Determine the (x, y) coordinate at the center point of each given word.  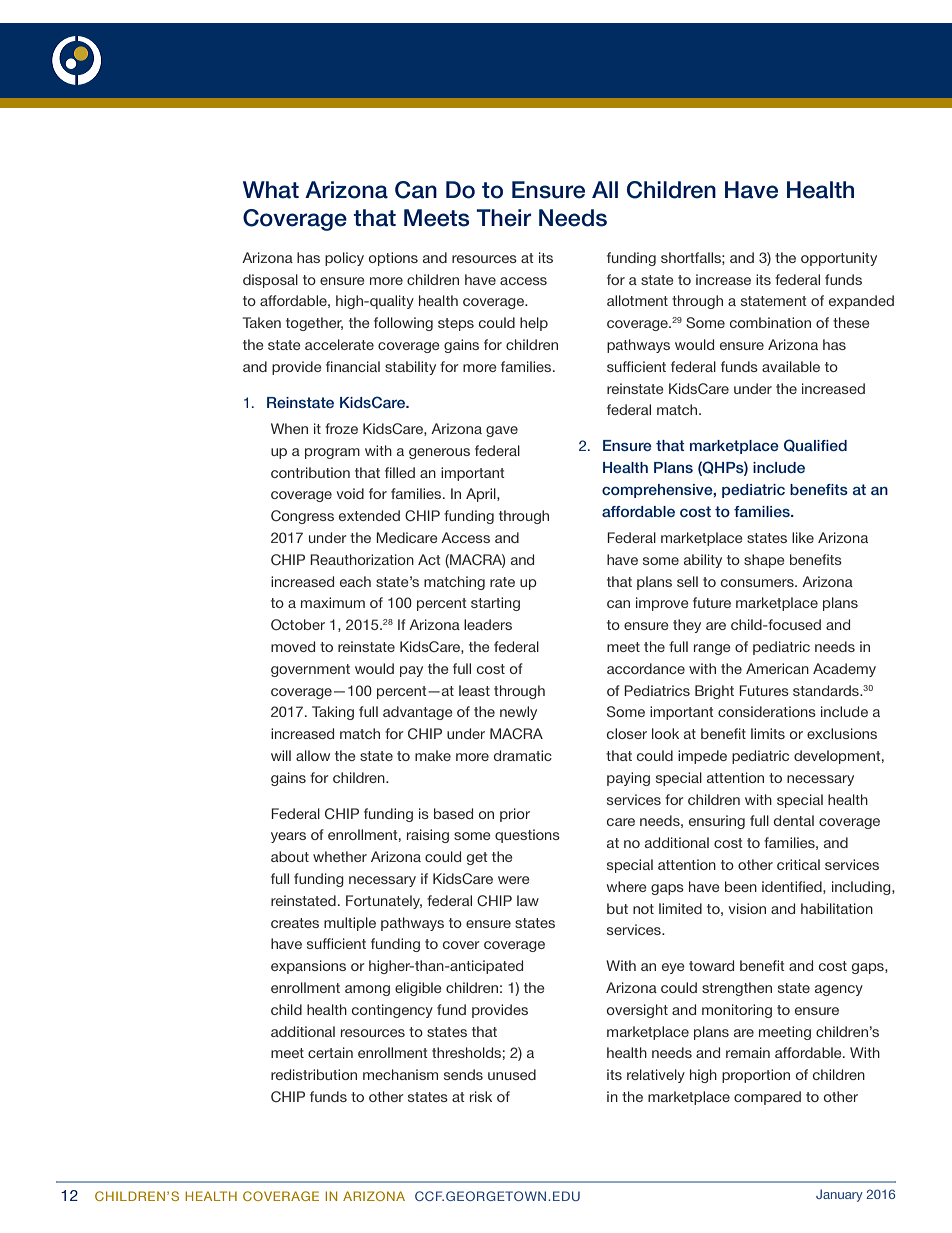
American (777, 668)
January (839, 1195)
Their (504, 218)
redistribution (314, 1074)
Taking (333, 713)
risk (481, 1096)
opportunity (839, 259)
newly (518, 713)
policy (344, 259)
